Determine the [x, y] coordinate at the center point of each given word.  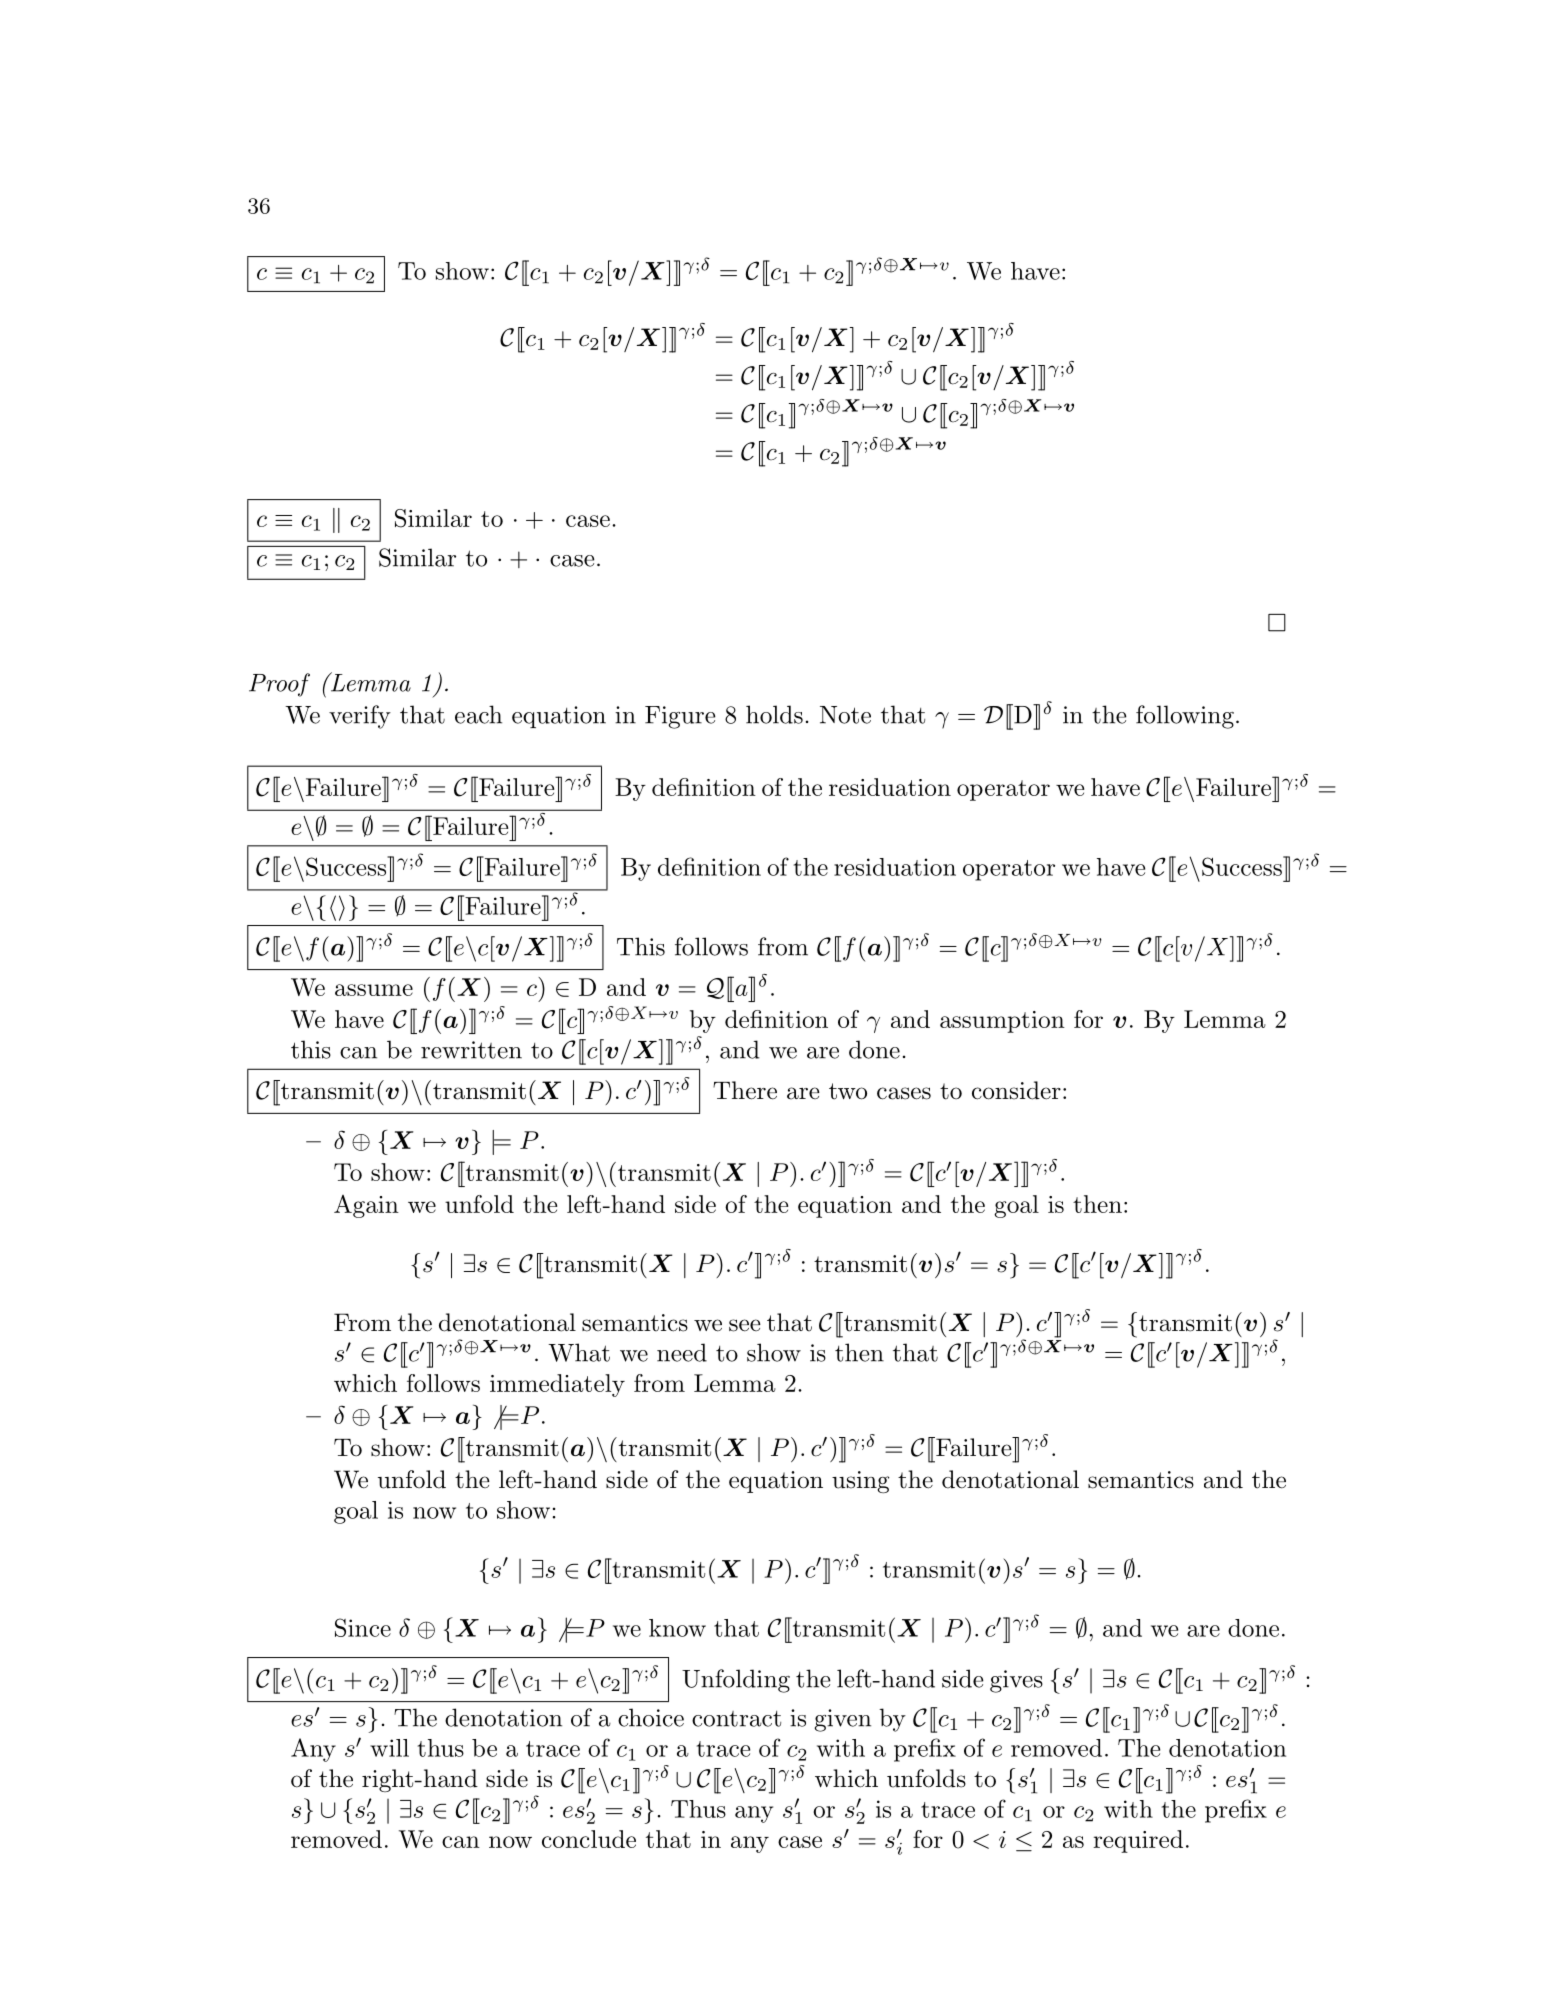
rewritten [471, 1050]
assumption [1002, 1022]
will [389, 1748]
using [860, 1482]
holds [774, 714]
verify [360, 717]
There [745, 1090]
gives [1016, 1681]
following [1185, 717]
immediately [557, 1385]
